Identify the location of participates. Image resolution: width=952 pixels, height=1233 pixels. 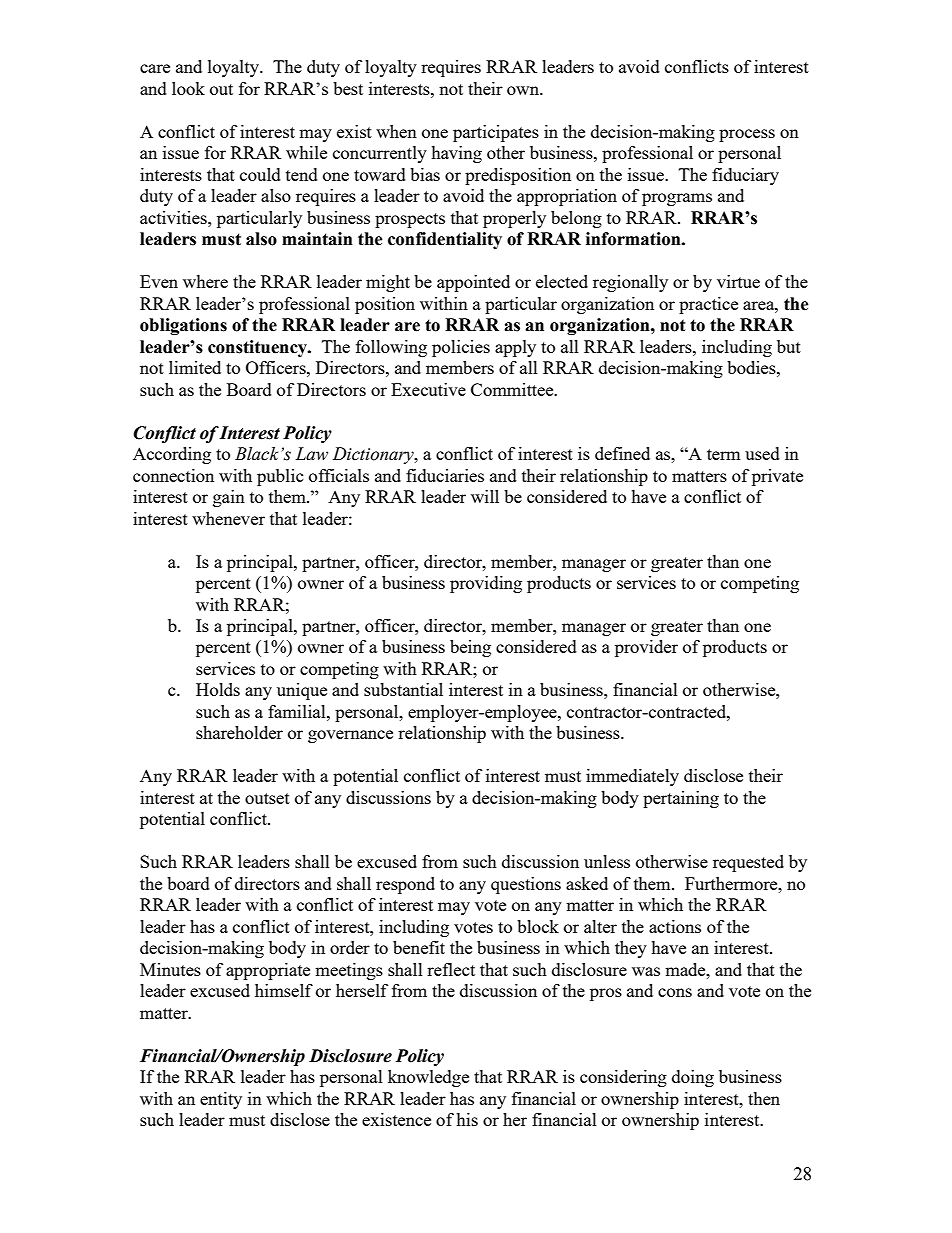
(496, 133).
